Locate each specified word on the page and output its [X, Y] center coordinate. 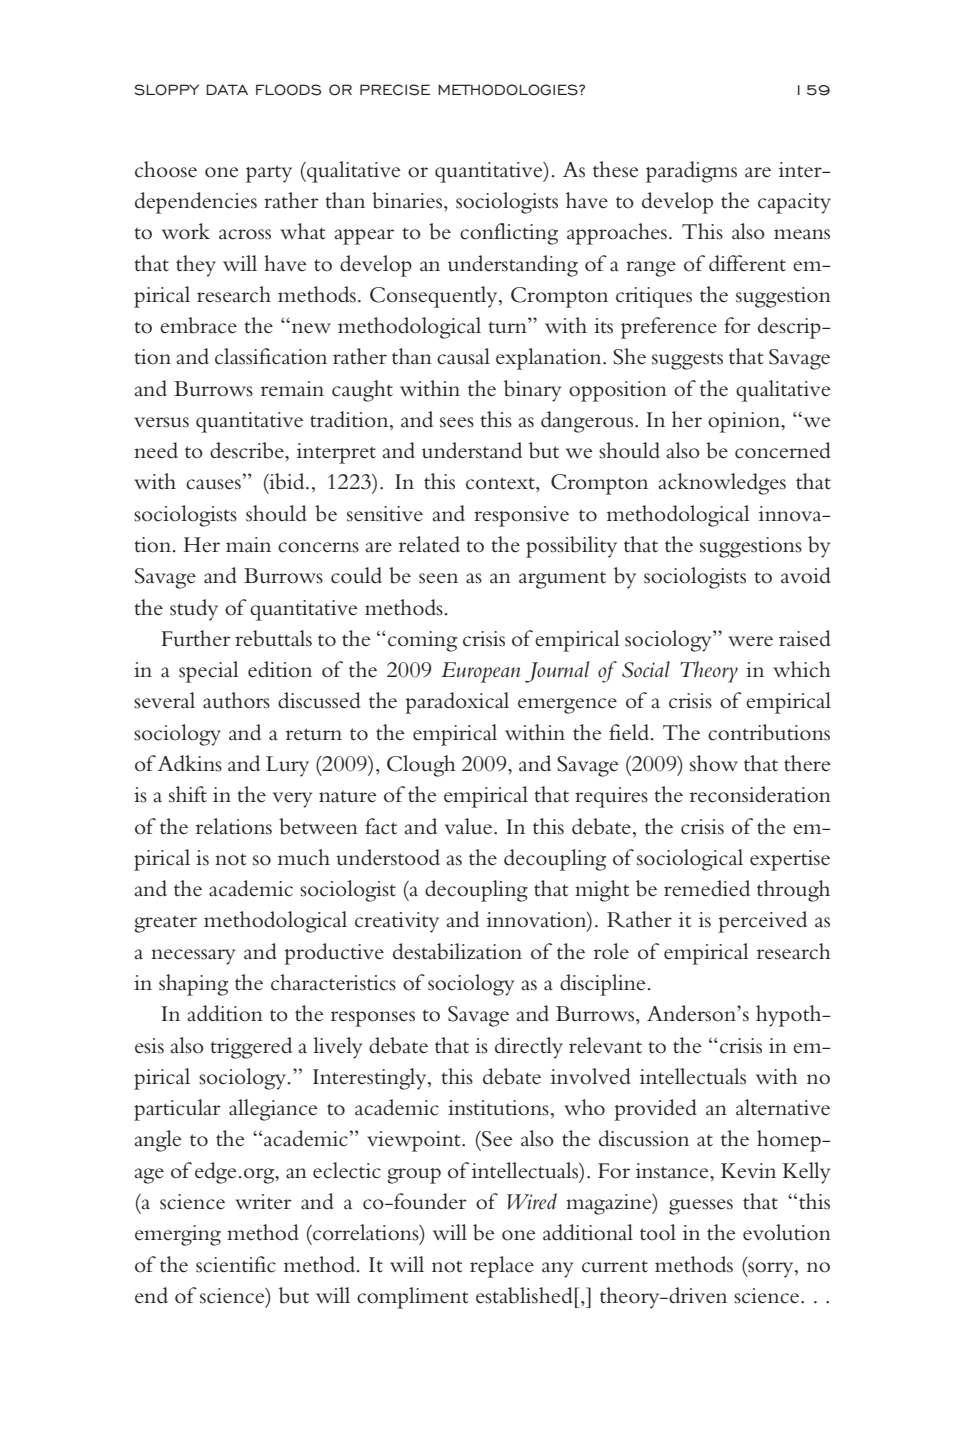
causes [213, 484]
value [470, 826]
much [304, 857]
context [501, 483]
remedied [707, 888]
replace [502, 1267]
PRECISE [395, 90]
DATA [227, 89]
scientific [236, 1264]
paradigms [691, 172]
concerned [782, 450]
